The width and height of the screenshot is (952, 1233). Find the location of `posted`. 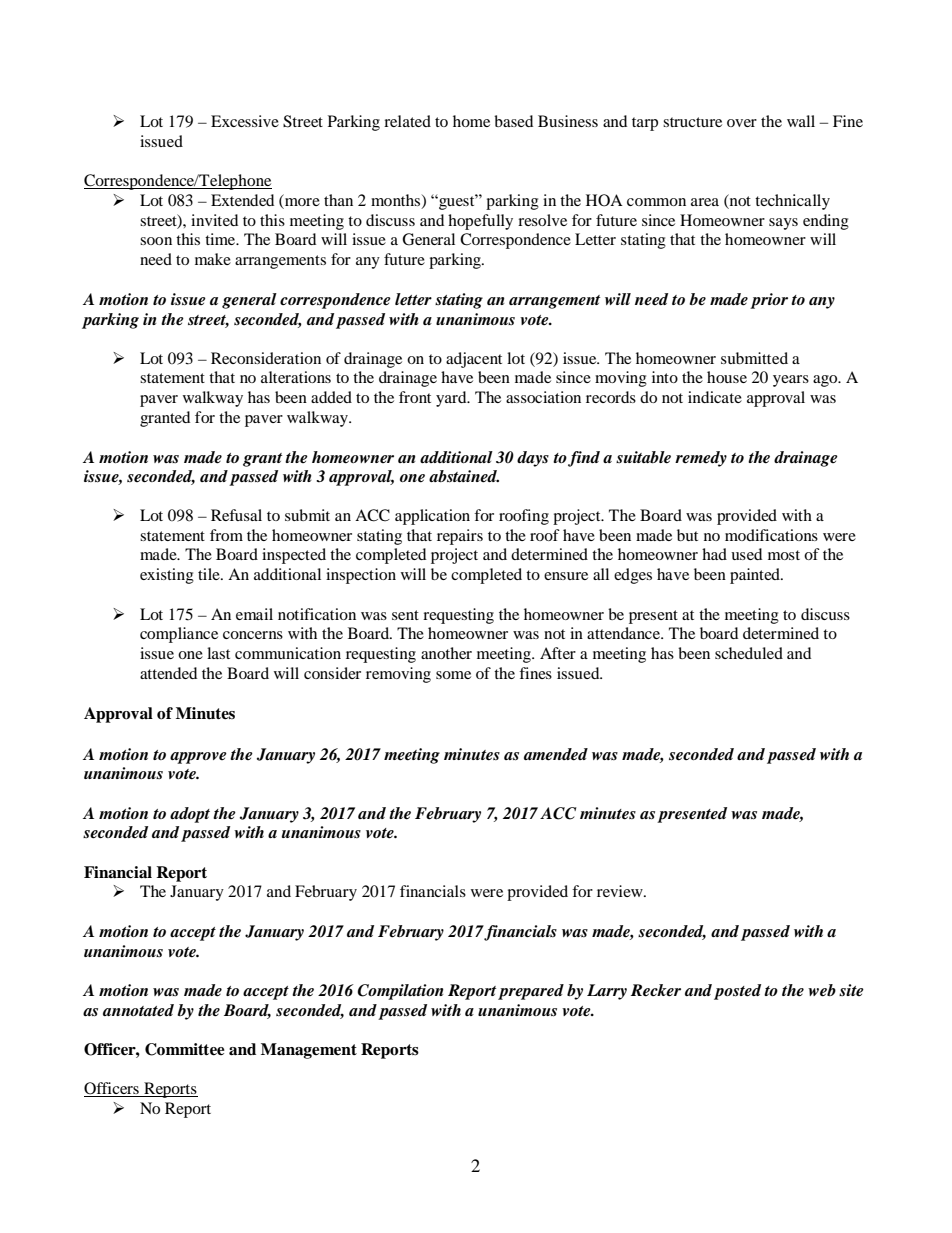

posted is located at coordinates (737, 992).
